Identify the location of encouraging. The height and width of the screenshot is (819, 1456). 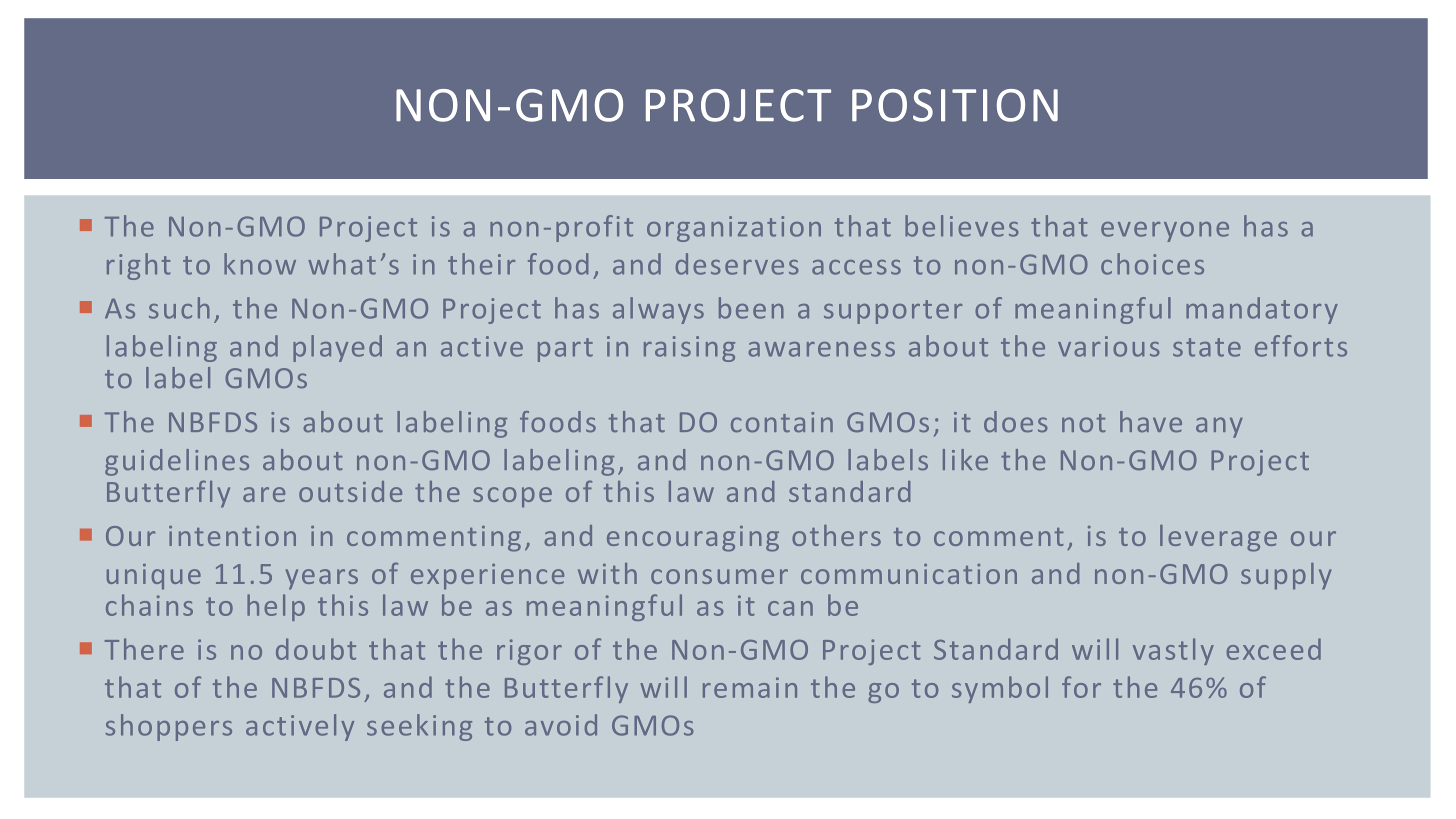
(693, 539).
